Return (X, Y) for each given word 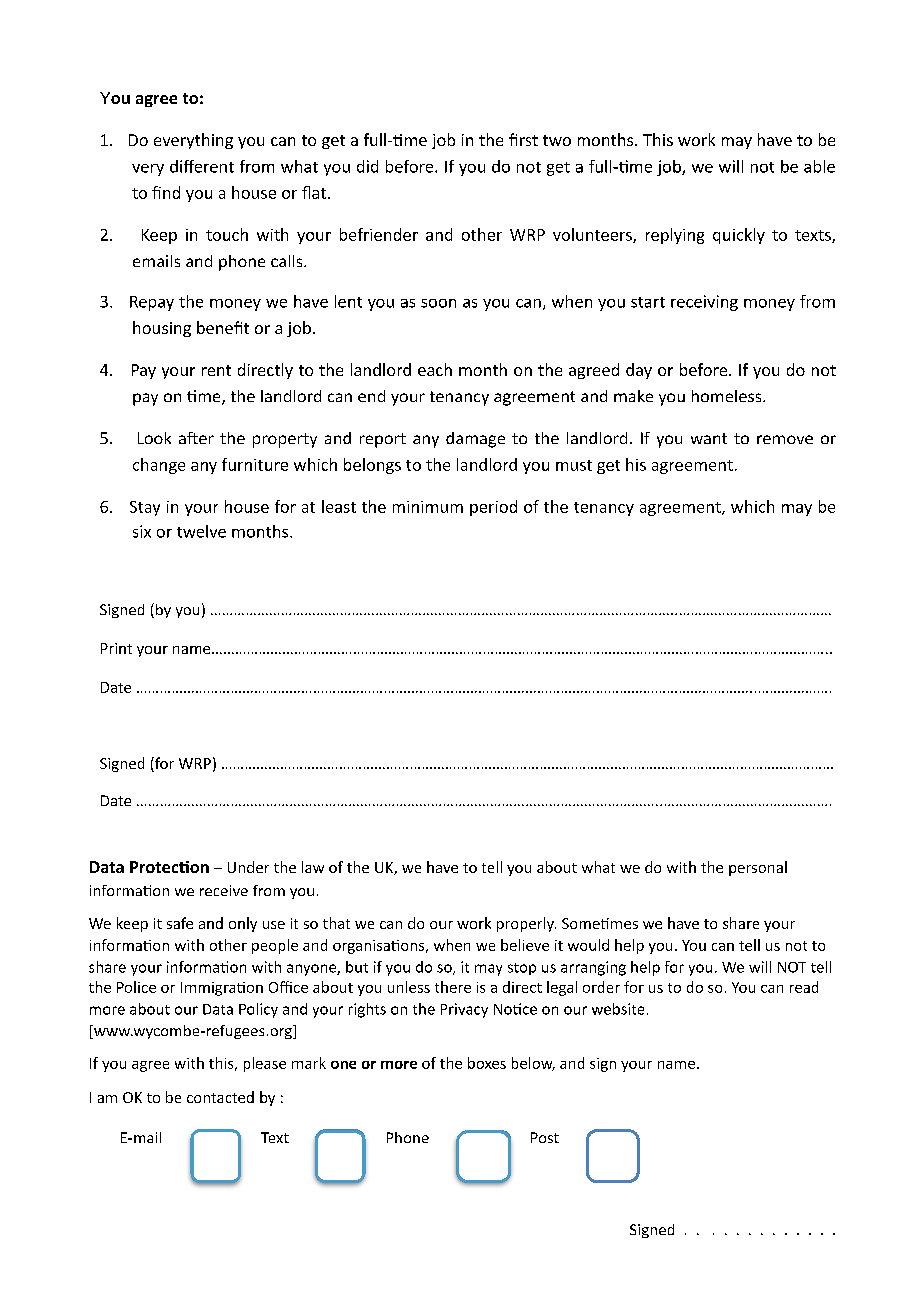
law (313, 867)
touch (227, 234)
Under (248, 867)
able (819, 166)
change (159, 466)
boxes (487, 1063)
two (557, 140)
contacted (220, 1097)
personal (758, 868)
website (618, 1009)
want (709, 438)
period (493, 508)
